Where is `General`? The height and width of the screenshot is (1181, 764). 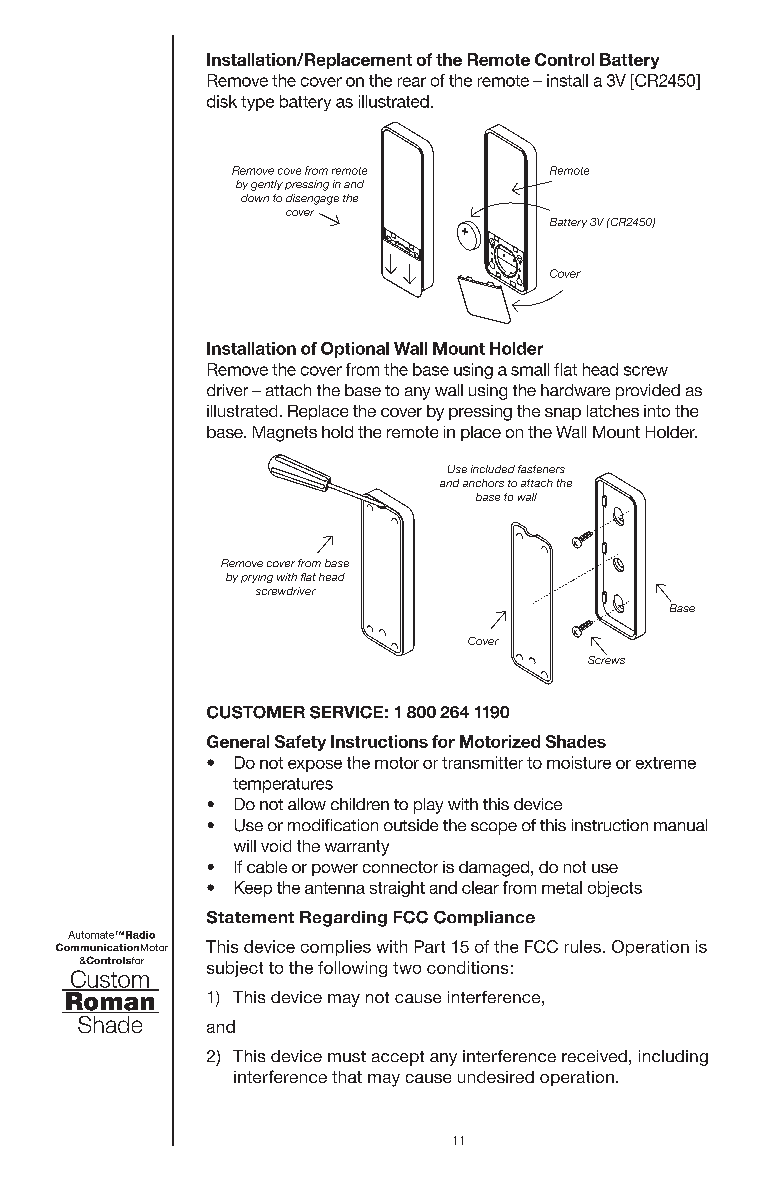 General is located at coordinates (238, 741).
